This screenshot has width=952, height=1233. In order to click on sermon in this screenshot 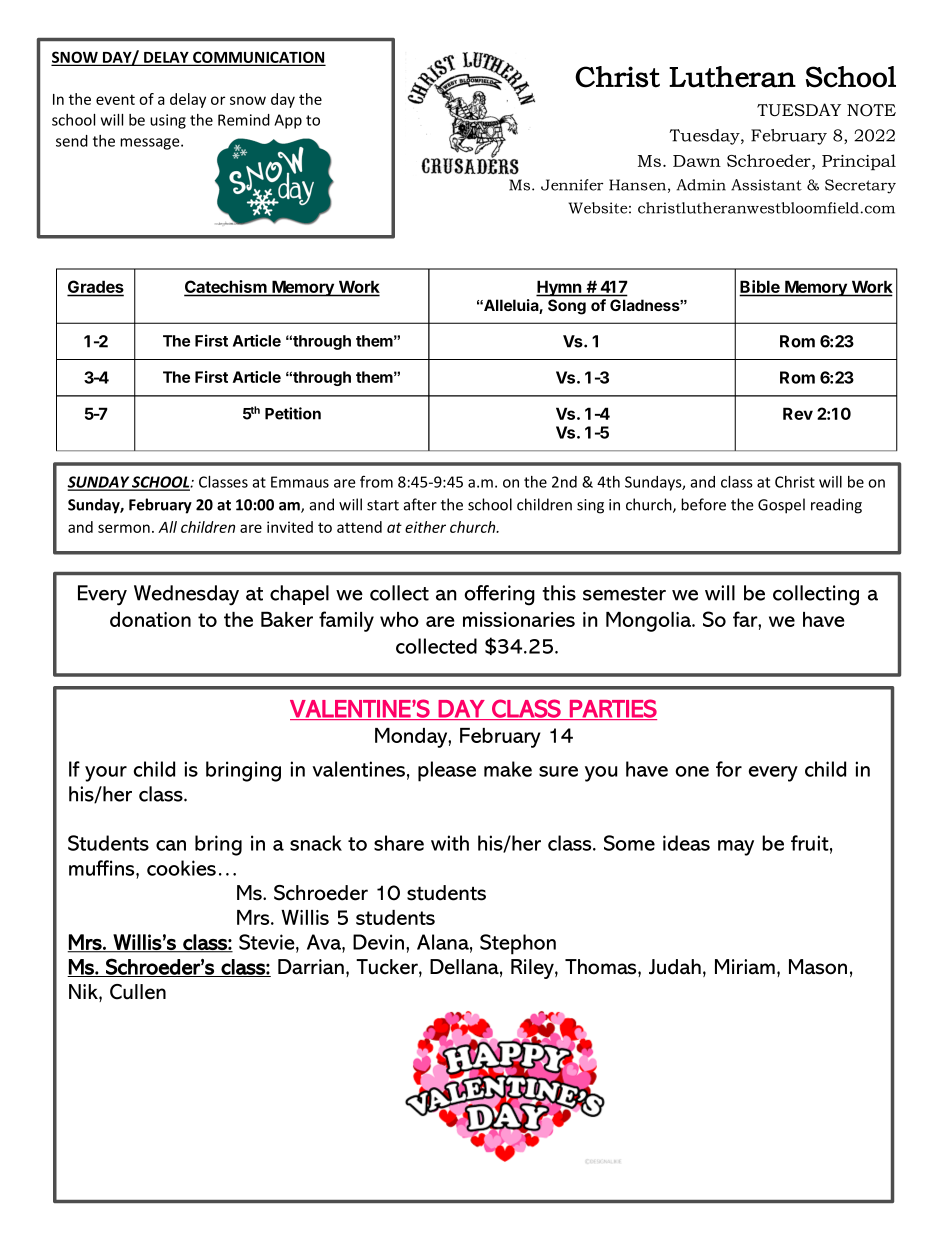, I will do `click(124, 528)`.
